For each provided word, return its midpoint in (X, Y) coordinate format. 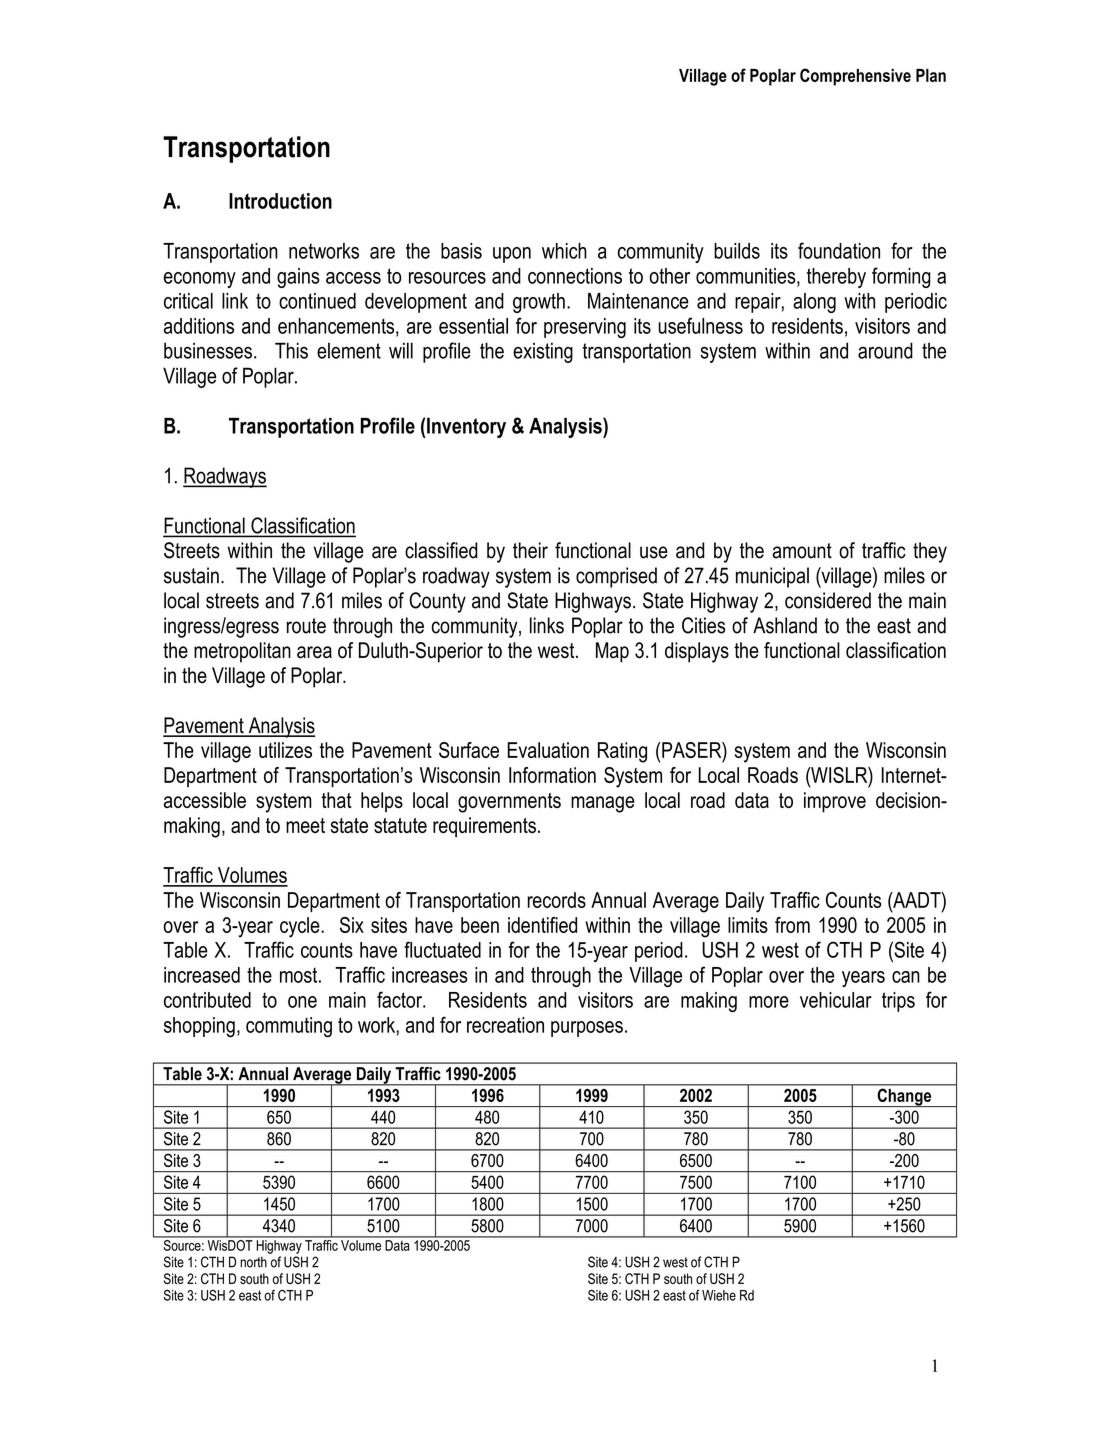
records (556, 900)
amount (802, 551)
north (253, 1262)
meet (305, 825)
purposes (587, 1029)
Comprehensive (855, 77)
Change (904, 1098)
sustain (191, 575)
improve (835, 802)
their (530, 550)
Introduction (280, 201)
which (564, 251)
